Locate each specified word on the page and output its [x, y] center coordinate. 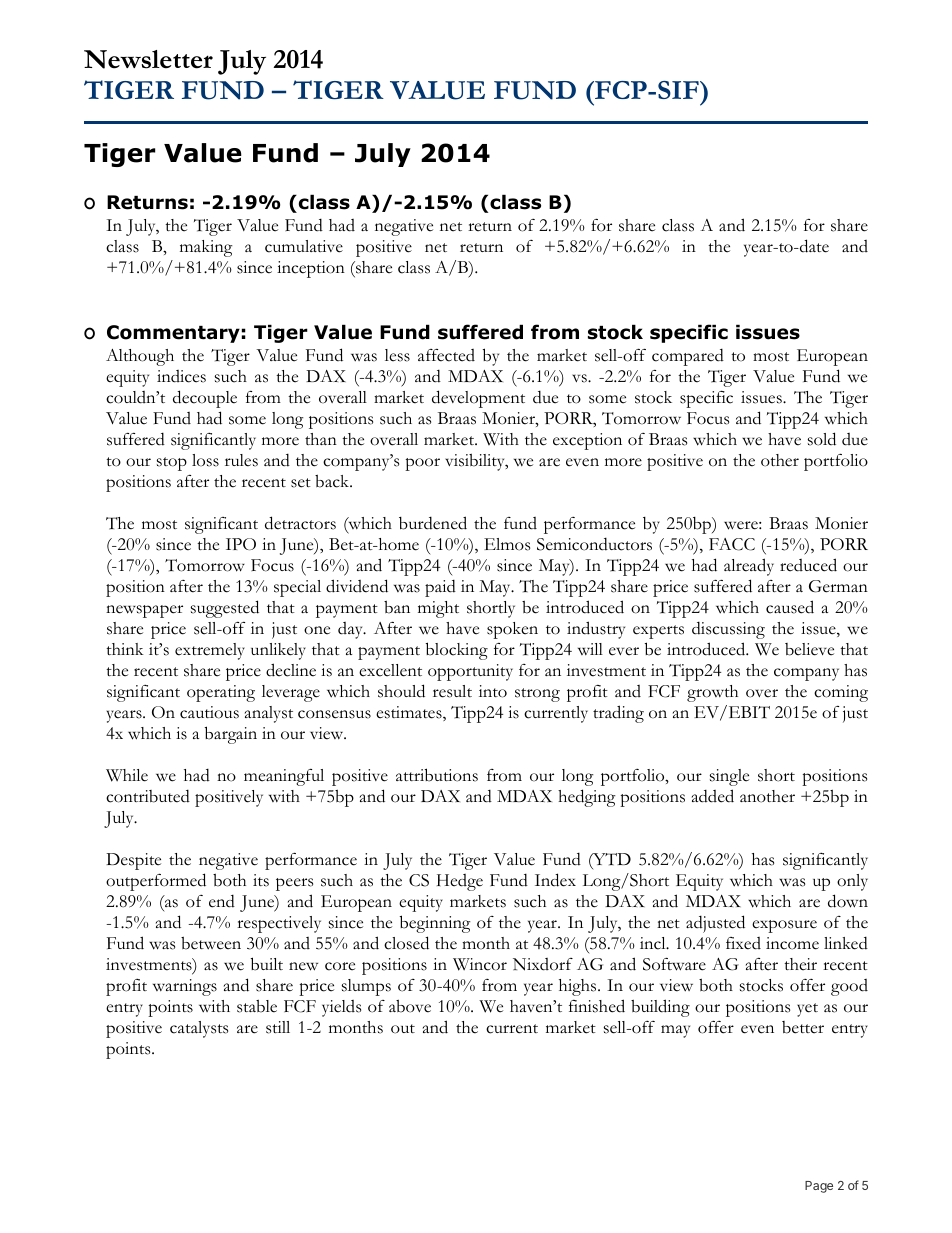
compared [688, 357]
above [410, 1006]
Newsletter [148, 59]
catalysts [199, 1029]
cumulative [304, 246]
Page [819, 1187]
